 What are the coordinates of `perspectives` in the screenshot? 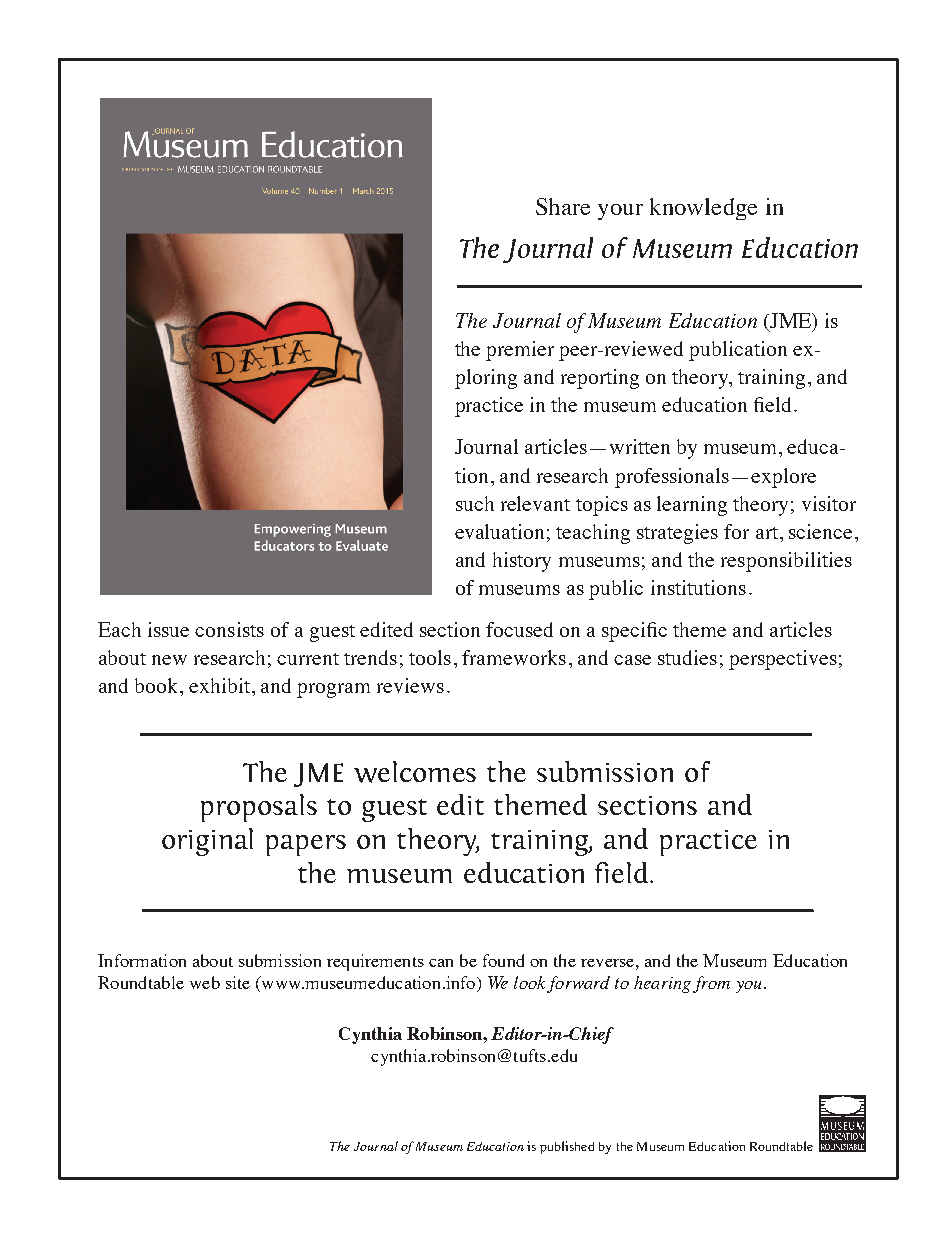 It's located at (783, 660).
